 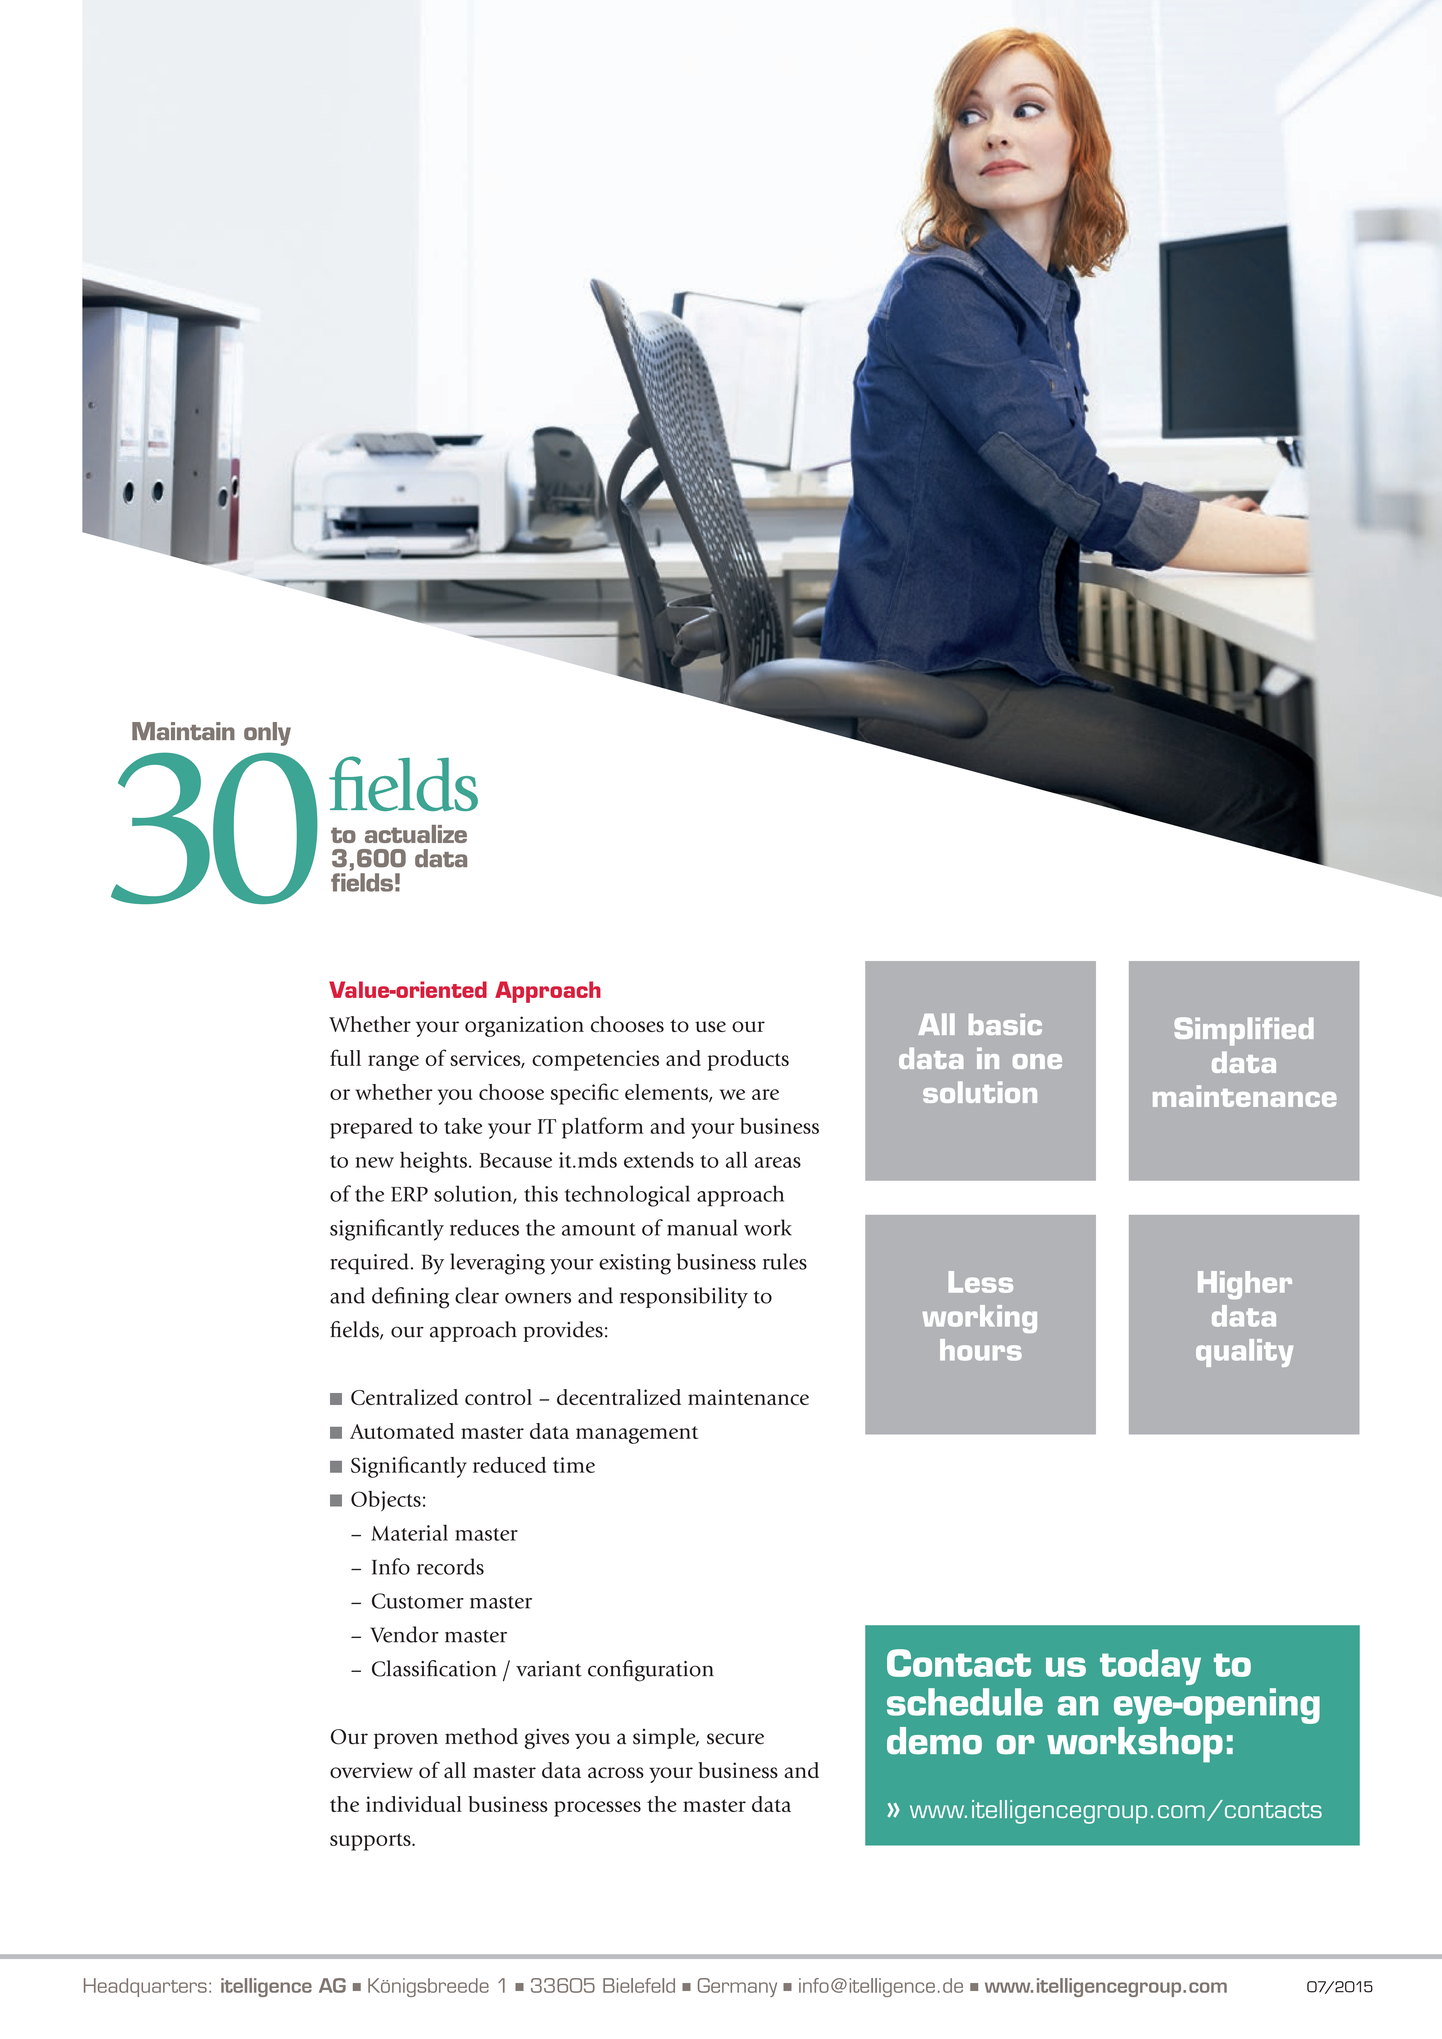 I want to click on basic, so click(x=1005, y=1024).
